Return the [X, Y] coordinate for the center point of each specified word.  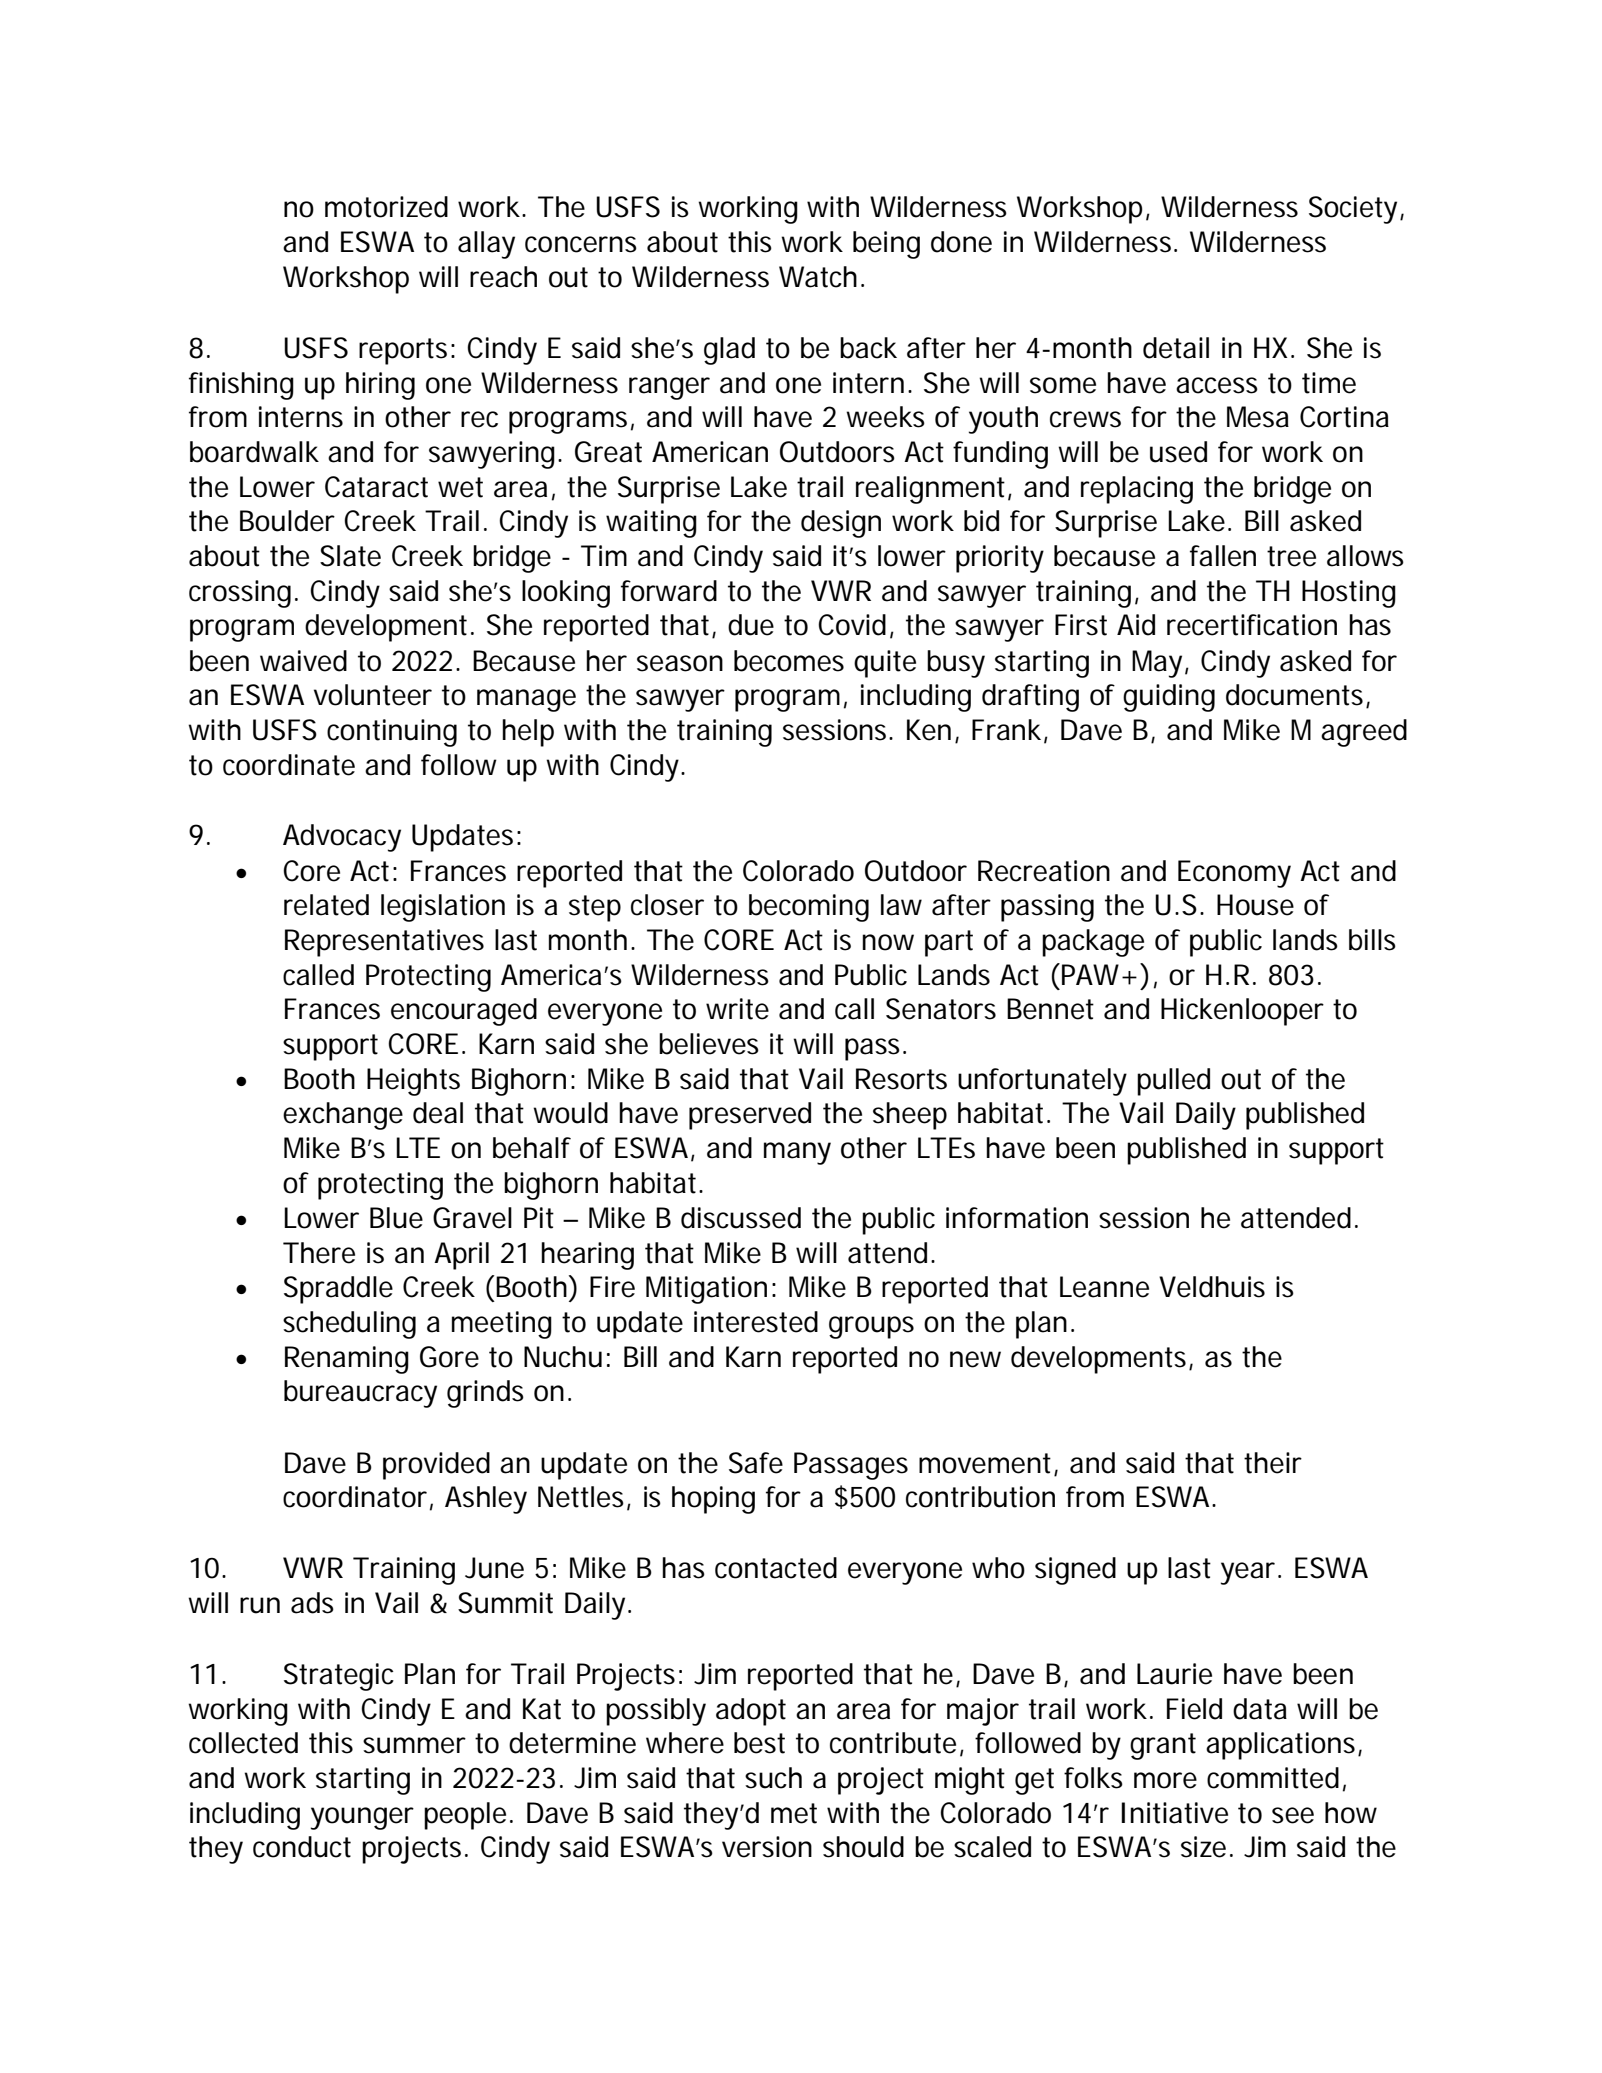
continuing [392, 733]
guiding [1169, 698]
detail [1176, 348]
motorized [386, 207]
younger [362, 1818]
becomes [789, 661]
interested [756, 1322]
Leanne [1104, 1287]
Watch [818, 277]
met [794, 1813]
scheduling [349, 1325]
